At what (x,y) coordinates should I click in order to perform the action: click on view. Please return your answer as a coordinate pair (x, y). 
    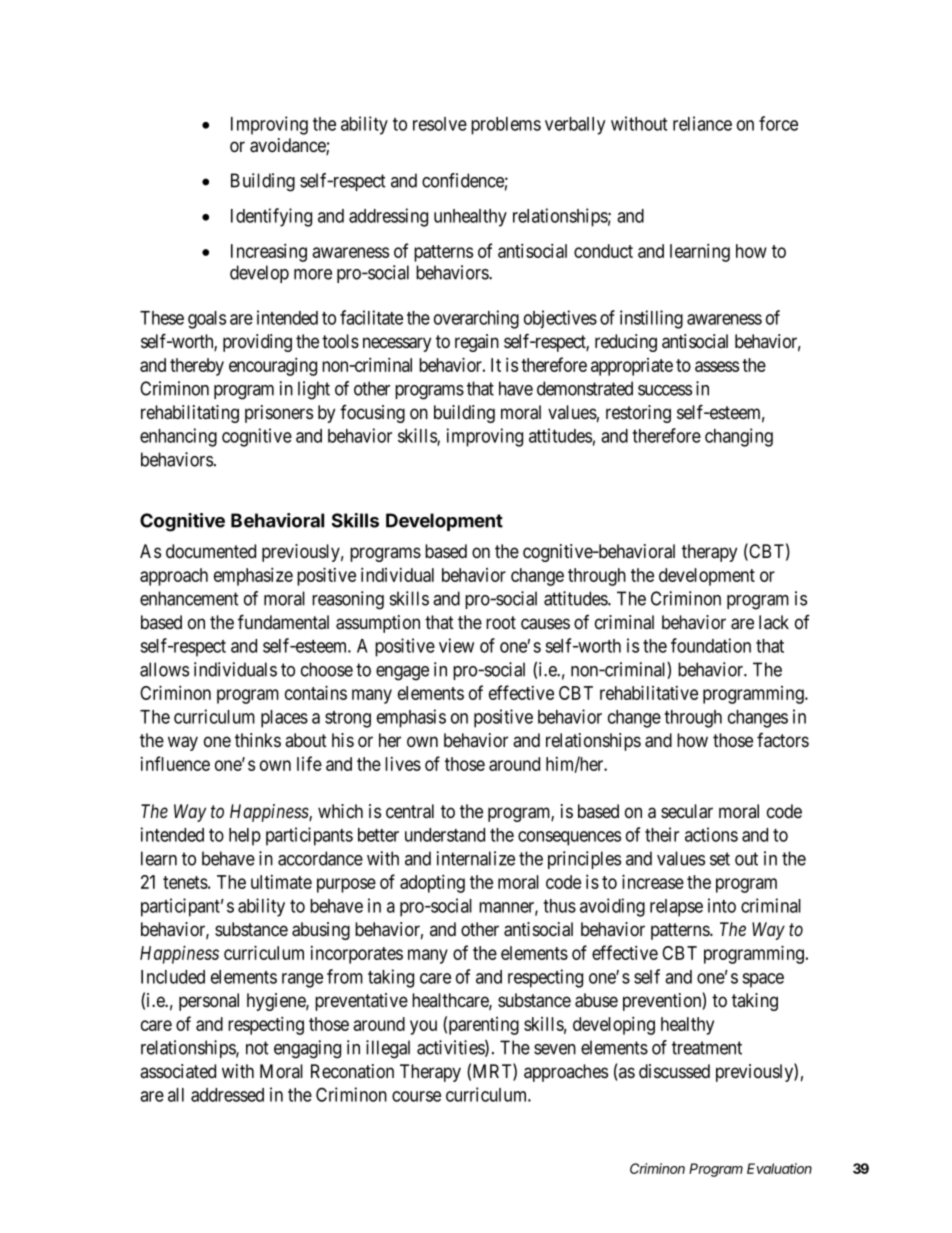
    Looking at the image, I should click on (456, 645).
